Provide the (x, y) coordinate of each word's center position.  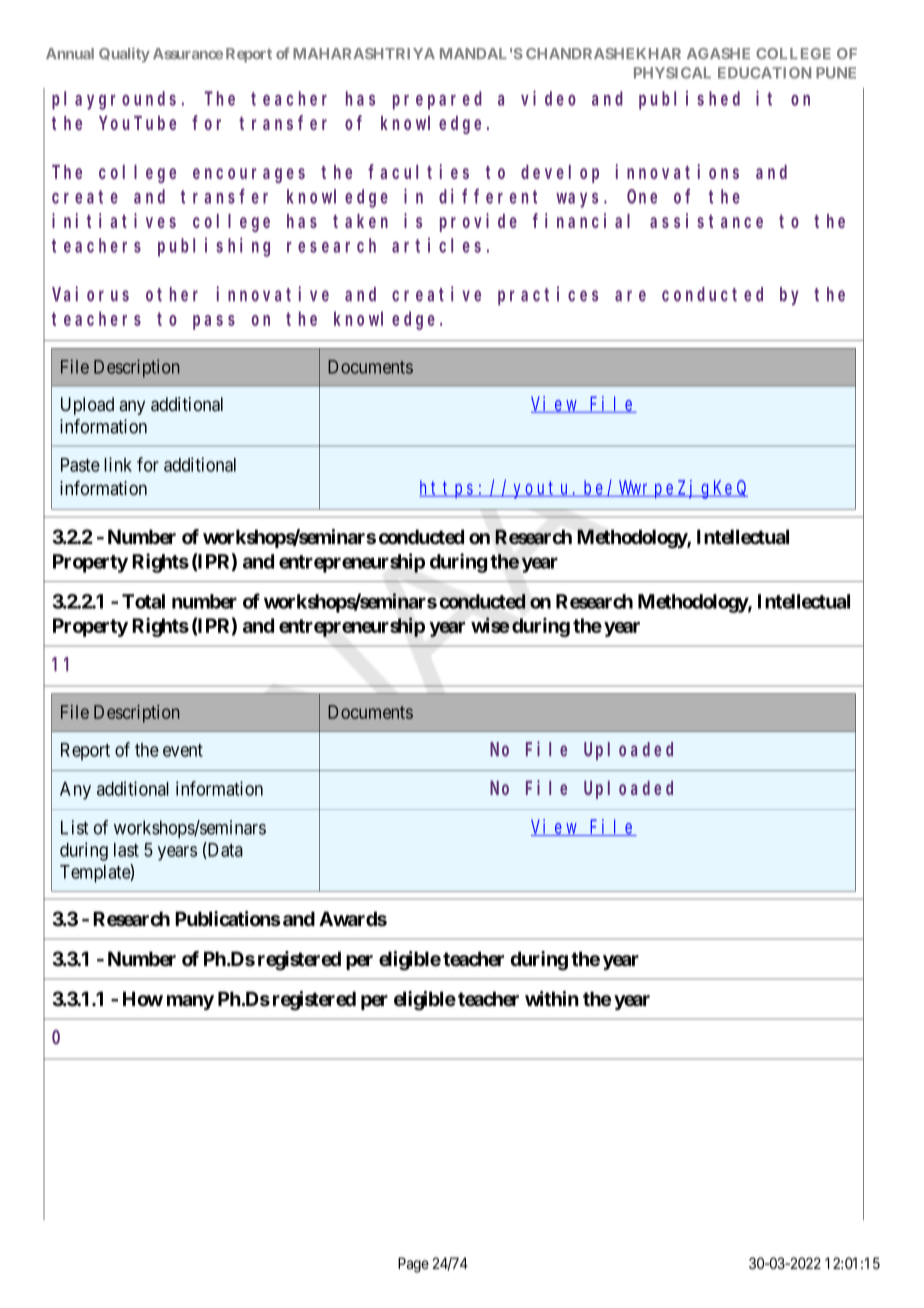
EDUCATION (764, 73)
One (642, 197)
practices (548, 295)
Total (143, 601)
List (74, 827)
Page (413, 1265)
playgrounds (114, 100)
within (552, 998)
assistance (706, 220)
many (190, 1002)
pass (214, 322)
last (126, 850)
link (118, 464)
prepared (437, 100)
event (183, 750)
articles (436, 245)
